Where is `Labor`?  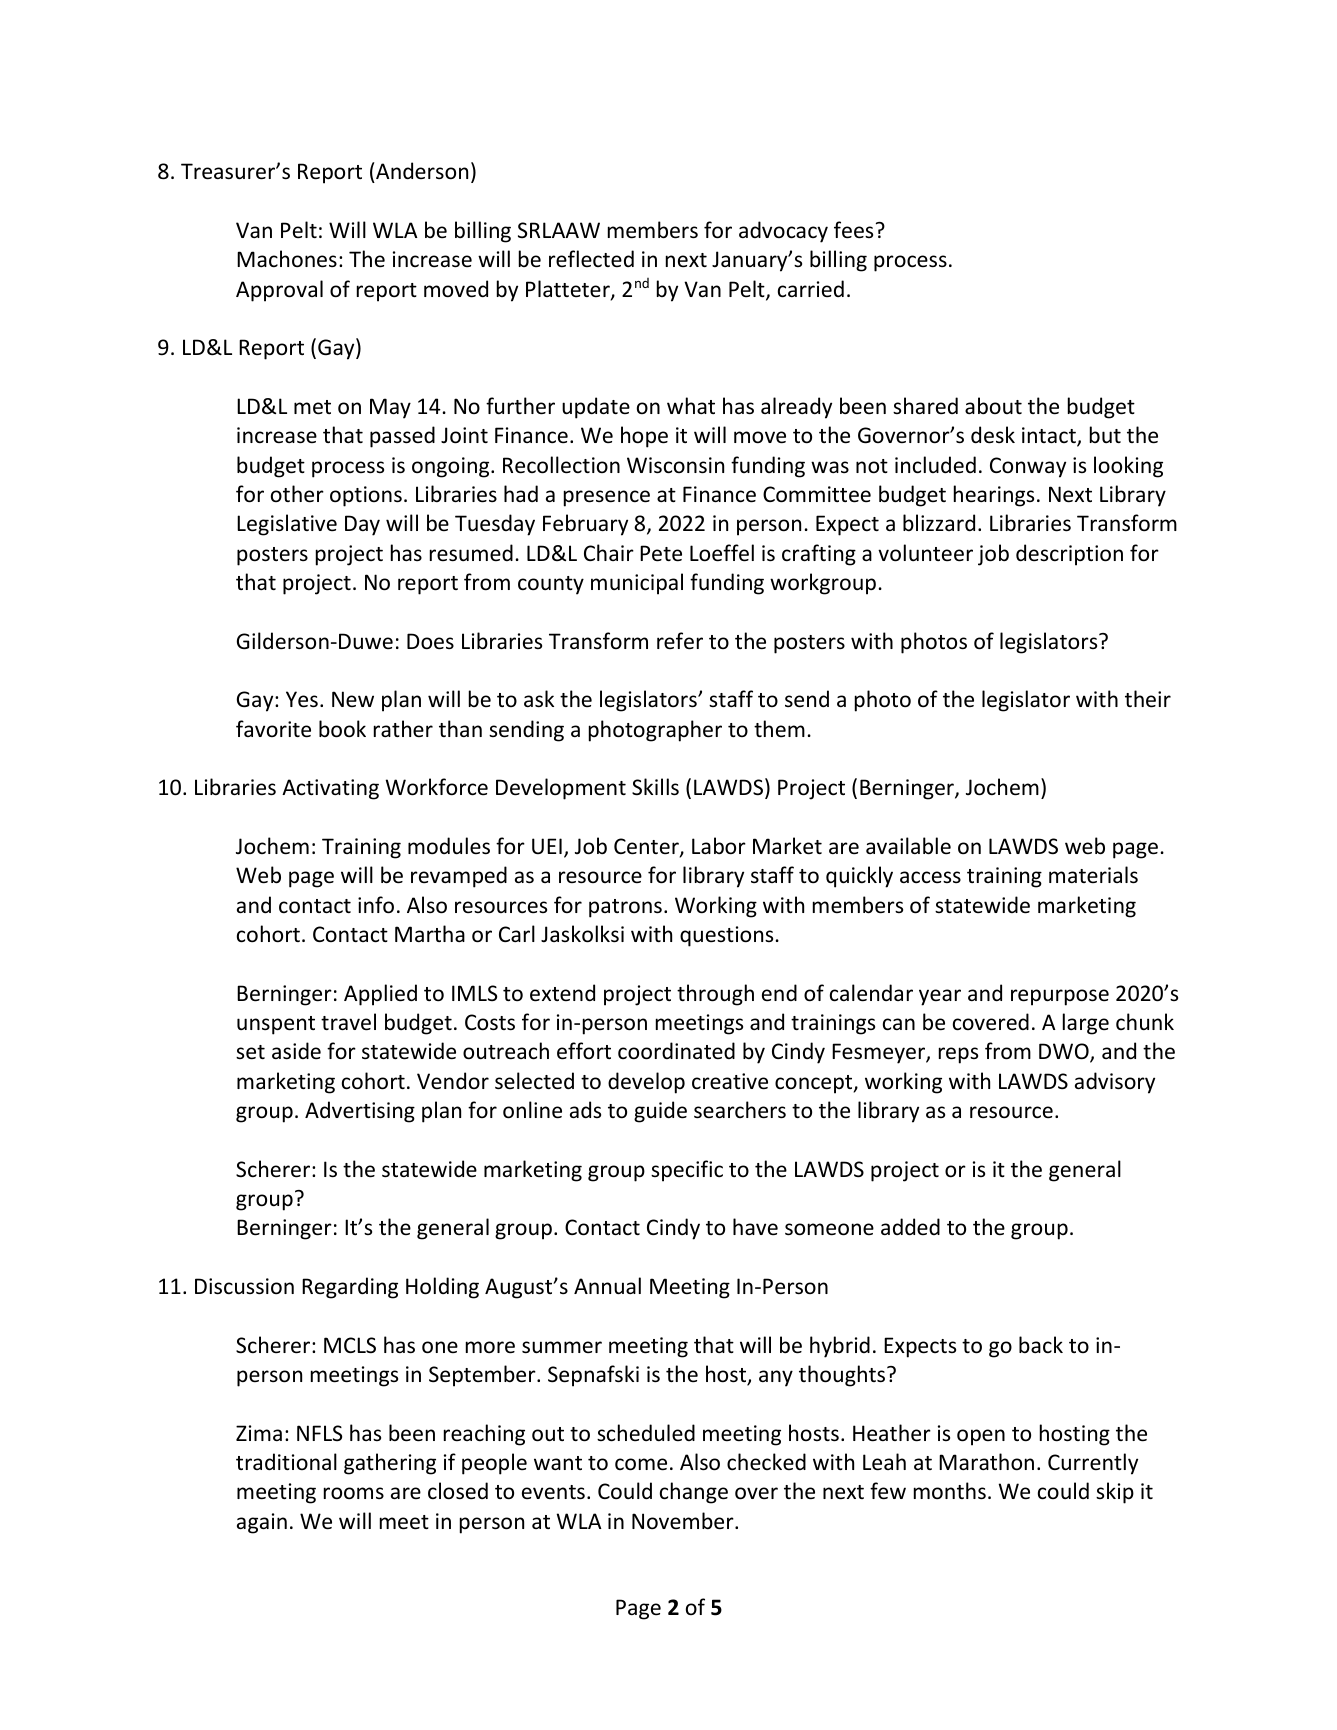 Labor is located at coordinates (719, 846).
